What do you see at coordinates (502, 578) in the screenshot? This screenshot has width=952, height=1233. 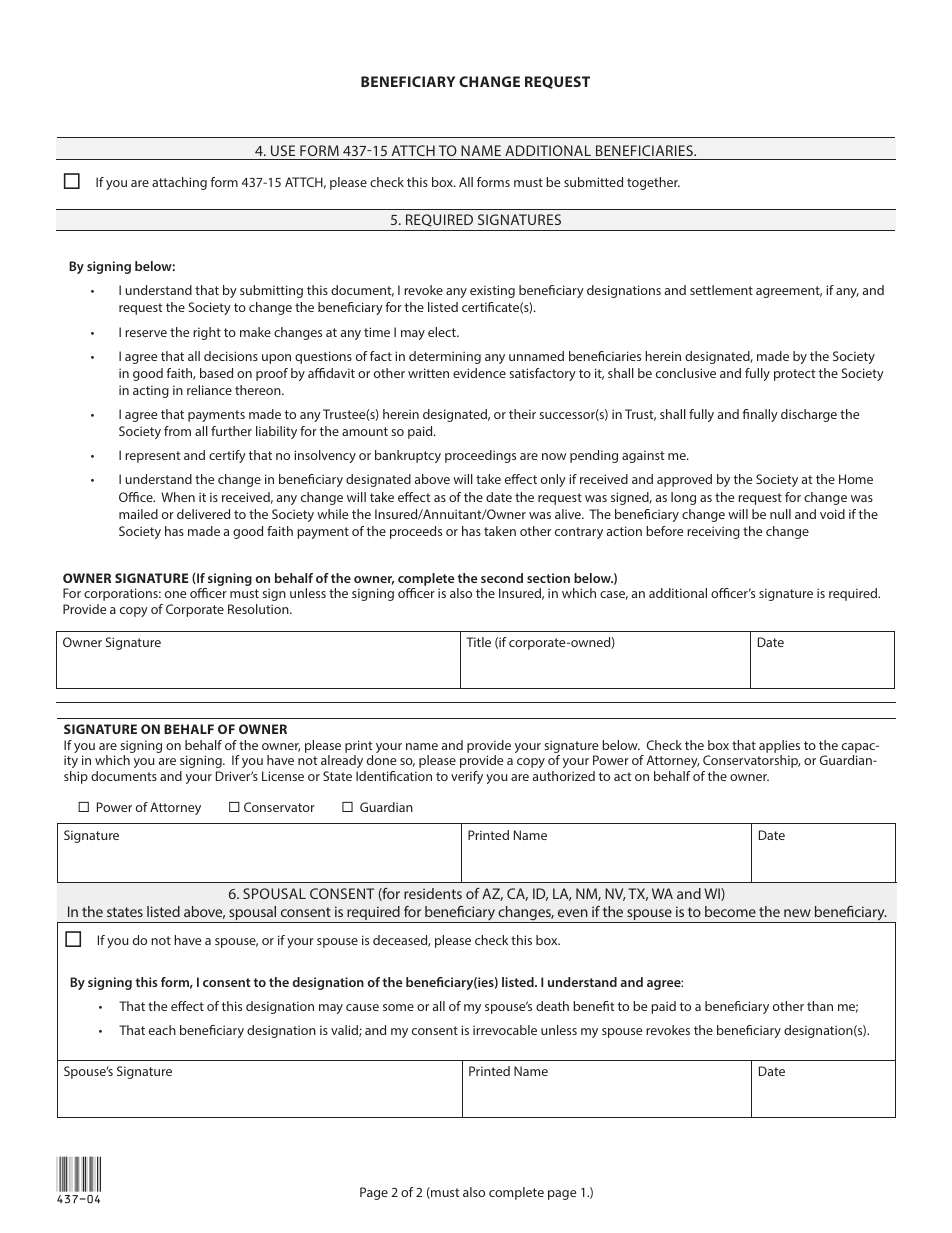 I see `second` at bounding box center [502, 578].
